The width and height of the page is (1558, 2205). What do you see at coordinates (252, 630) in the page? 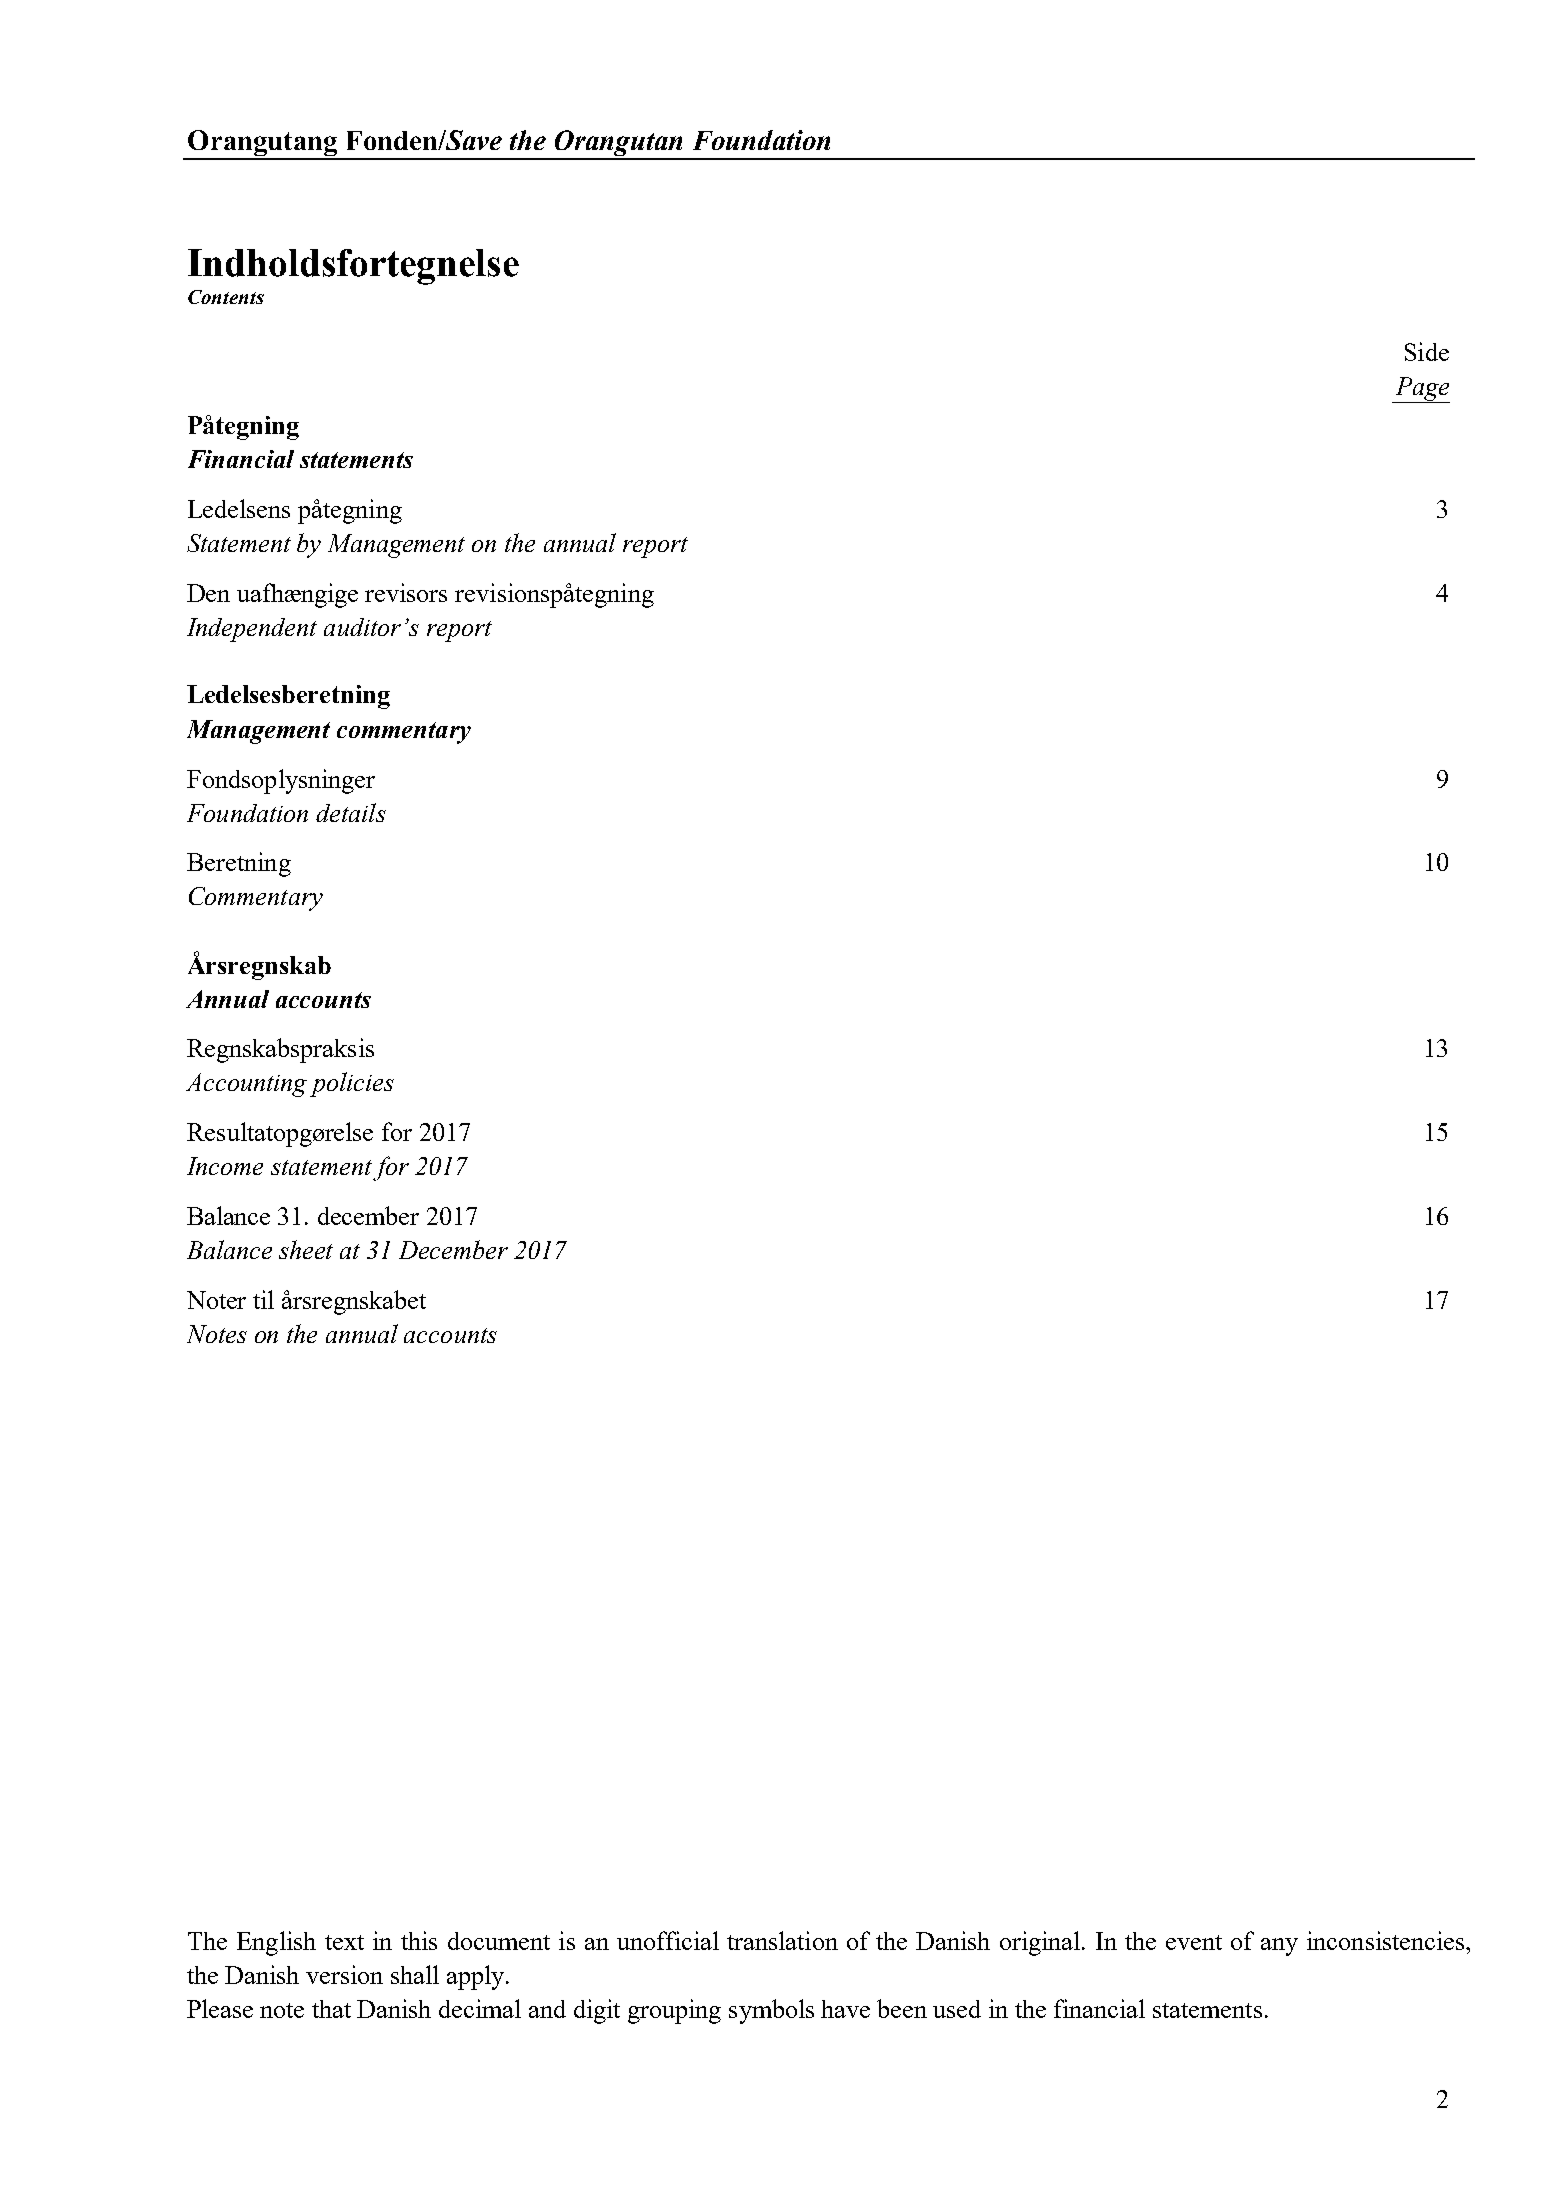
I see `Independent` at bounding box center [252, 630].
